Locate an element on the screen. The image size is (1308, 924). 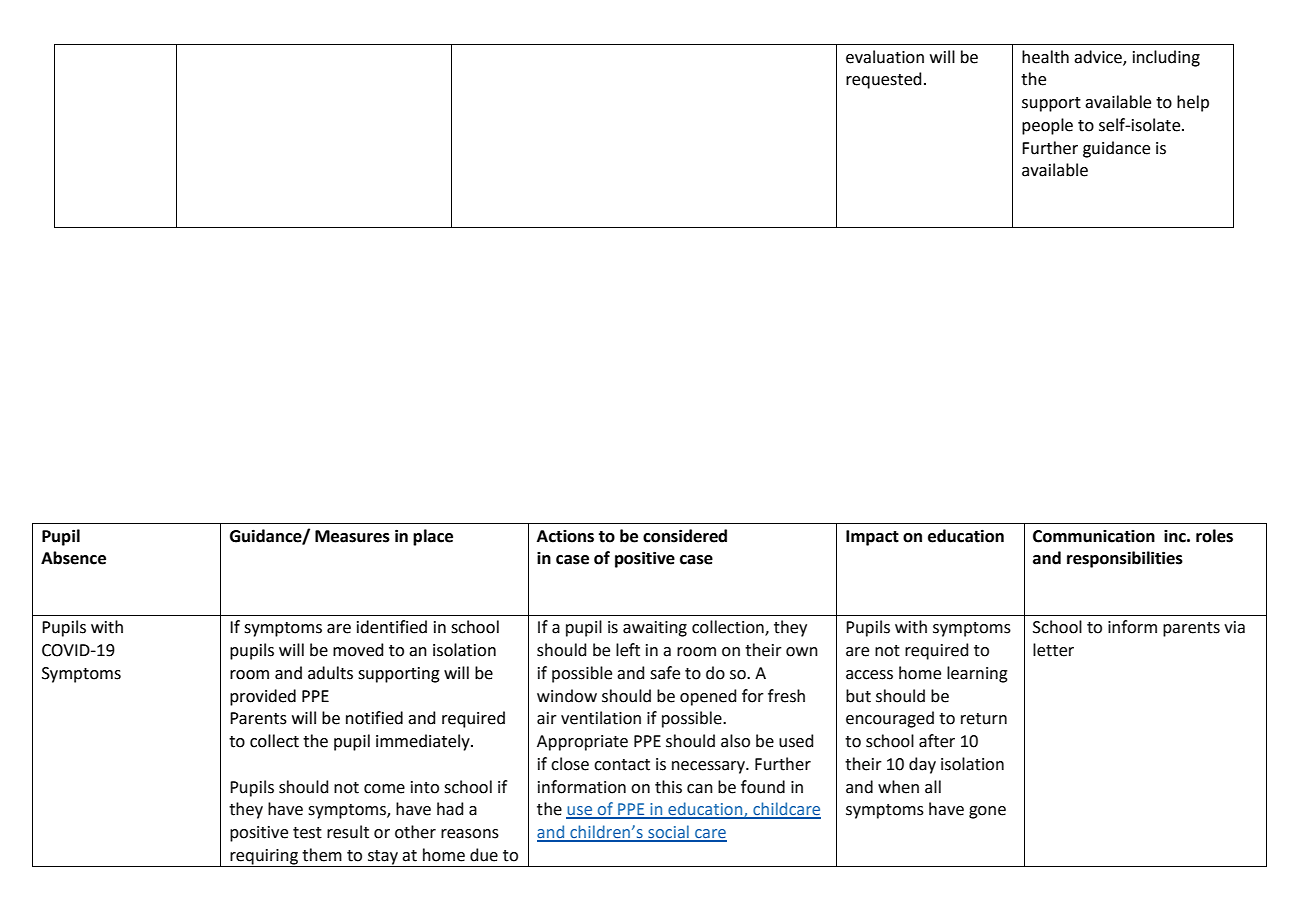
considered is located at coordinates (685, 536).
